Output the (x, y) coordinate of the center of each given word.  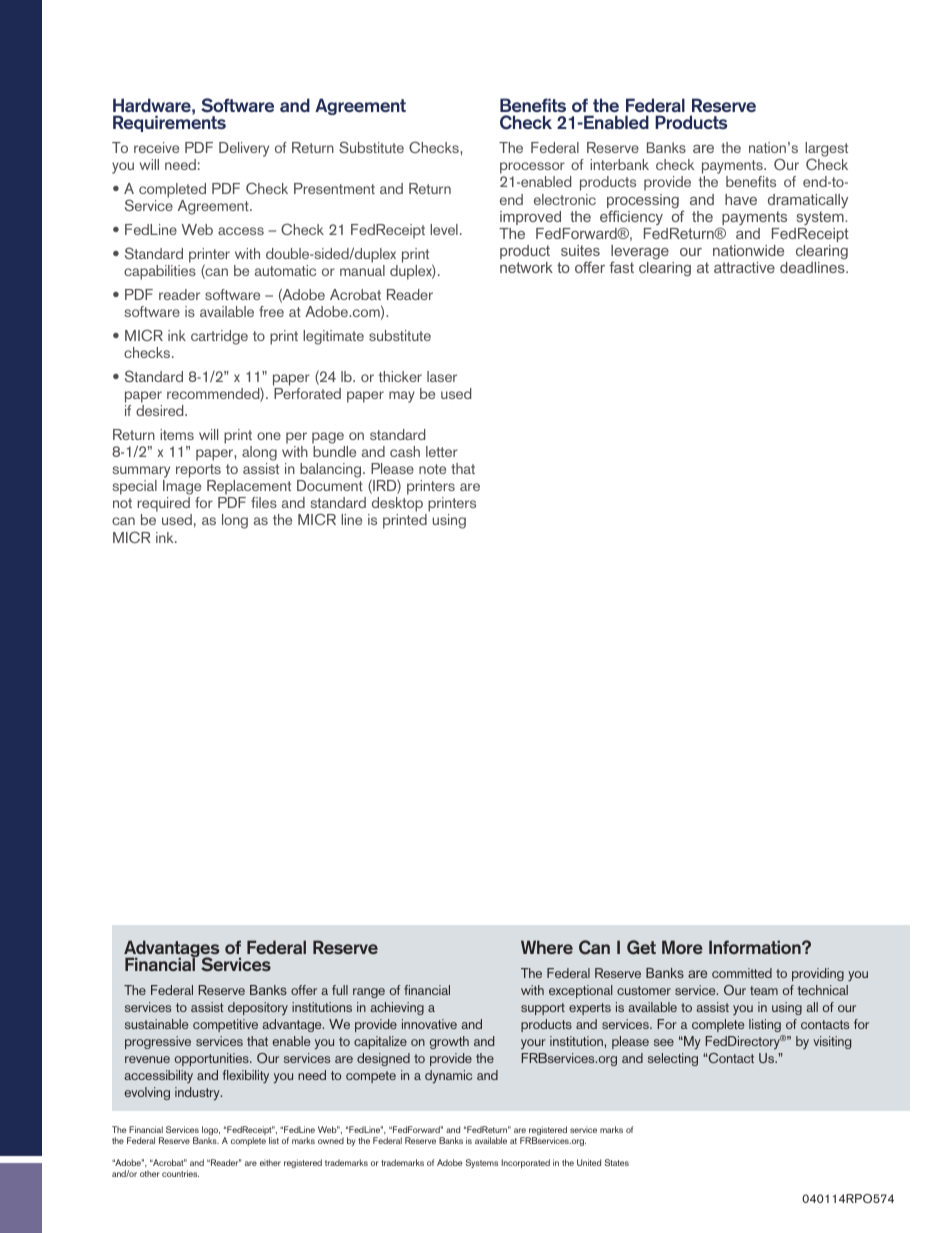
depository (258, 1008)
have (741, 199)
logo (211, 1132)
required (165, 506)
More (682, 947)
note (432, 469)
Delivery (244, 149)
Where (547, 947)
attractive (744, 267)
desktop (396, 506)
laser (442, 376)
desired (161, 410)
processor (532, 169)
